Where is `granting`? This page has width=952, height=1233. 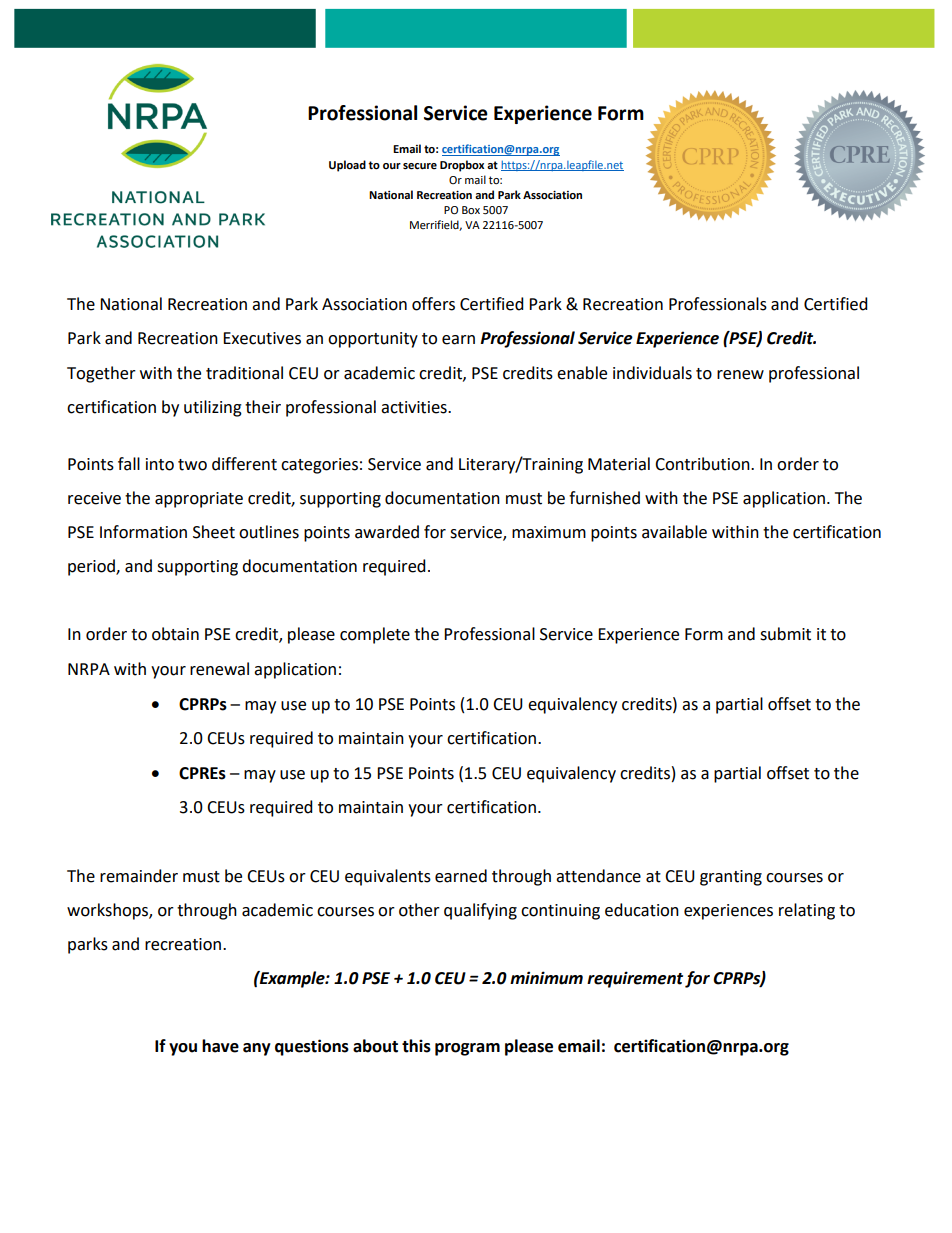
granting is located at coordinates (731, 878).
